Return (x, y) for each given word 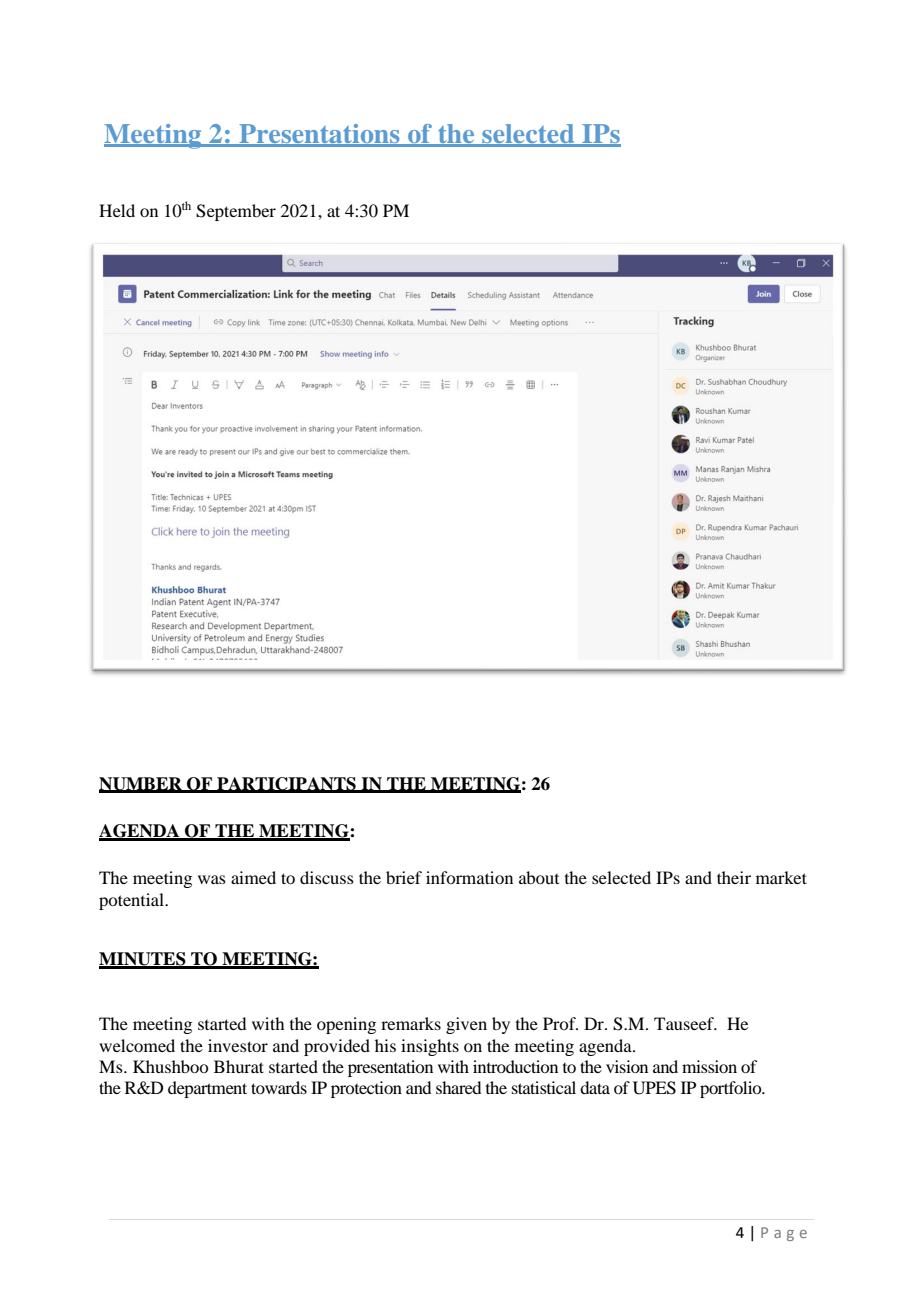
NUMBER (141, 784)
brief (404, 877)
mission (709, 1066)
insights (430, 1047)
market (781, 877)
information (469, 877)
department (207, 1089)
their (734, 877)
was (212, 879)
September (236, 212)
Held (117, 210)
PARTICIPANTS (286, 784)
